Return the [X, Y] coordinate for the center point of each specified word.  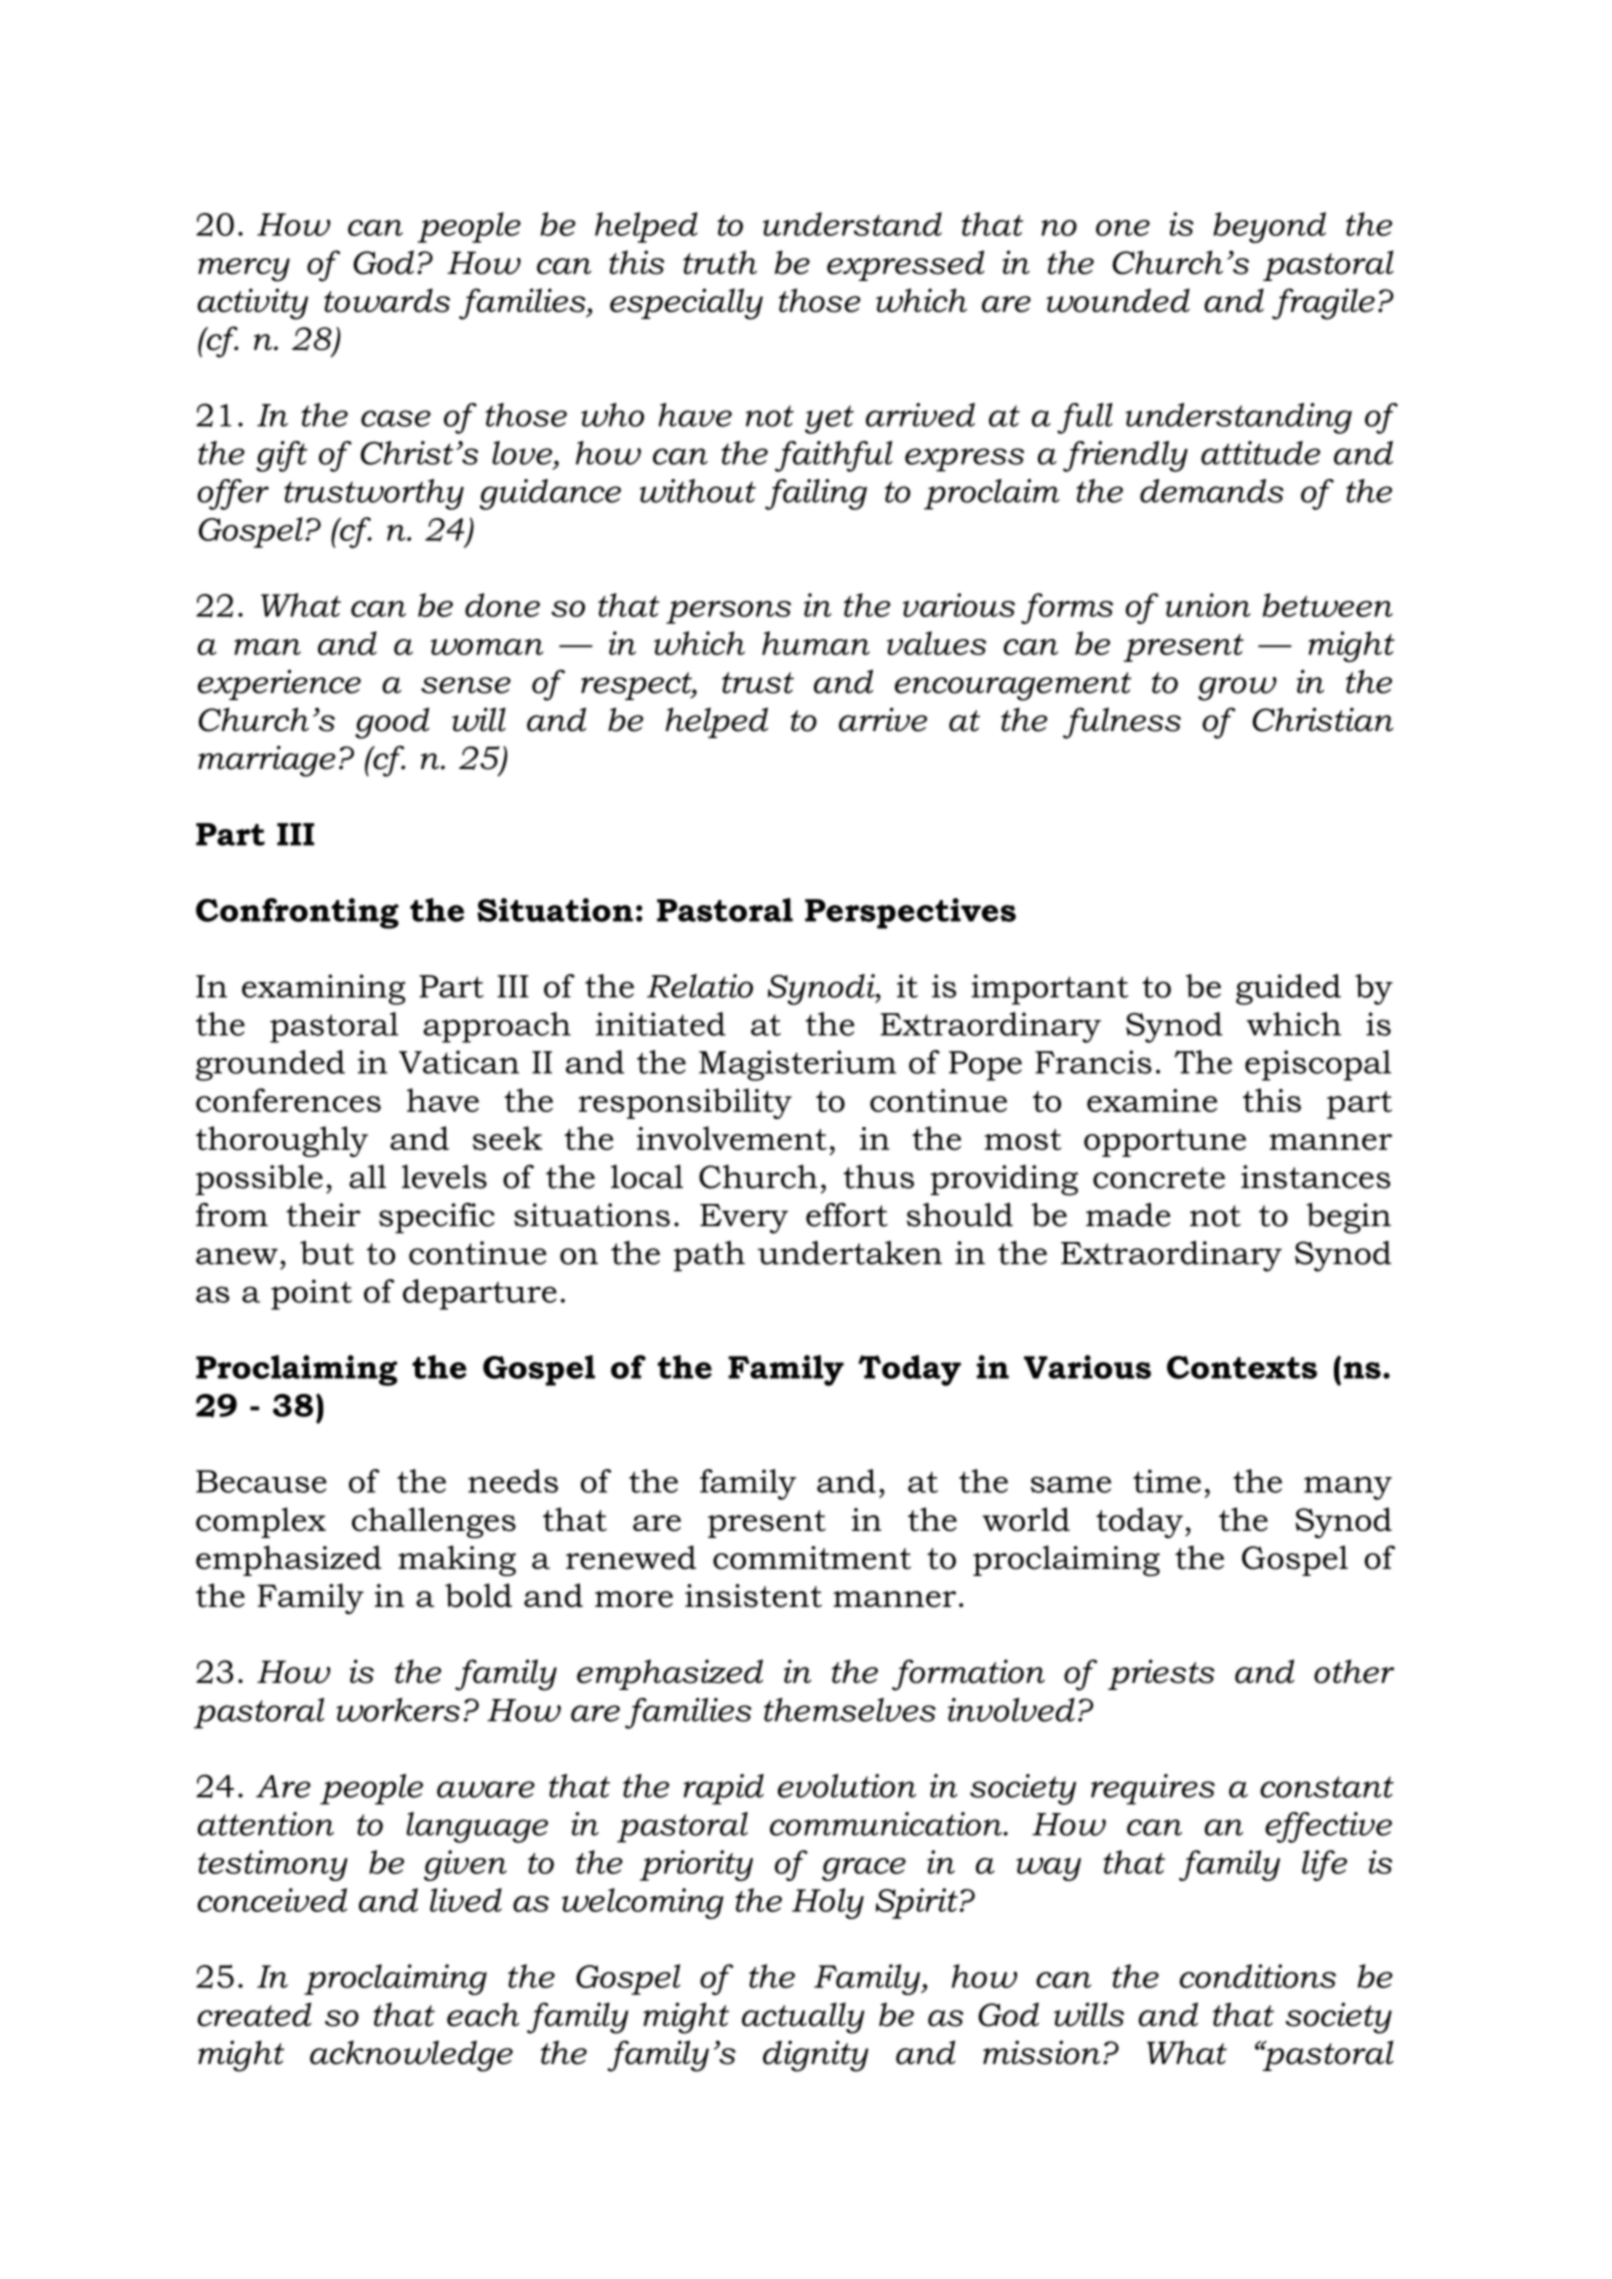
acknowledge [411, 2056]
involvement [732, 1138]
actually [803, 2018]
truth [720, 262]
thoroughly [282, 1141]
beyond [1269, 227]
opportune [1165, 1143]
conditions [1258, 1976]
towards [387, 300]
